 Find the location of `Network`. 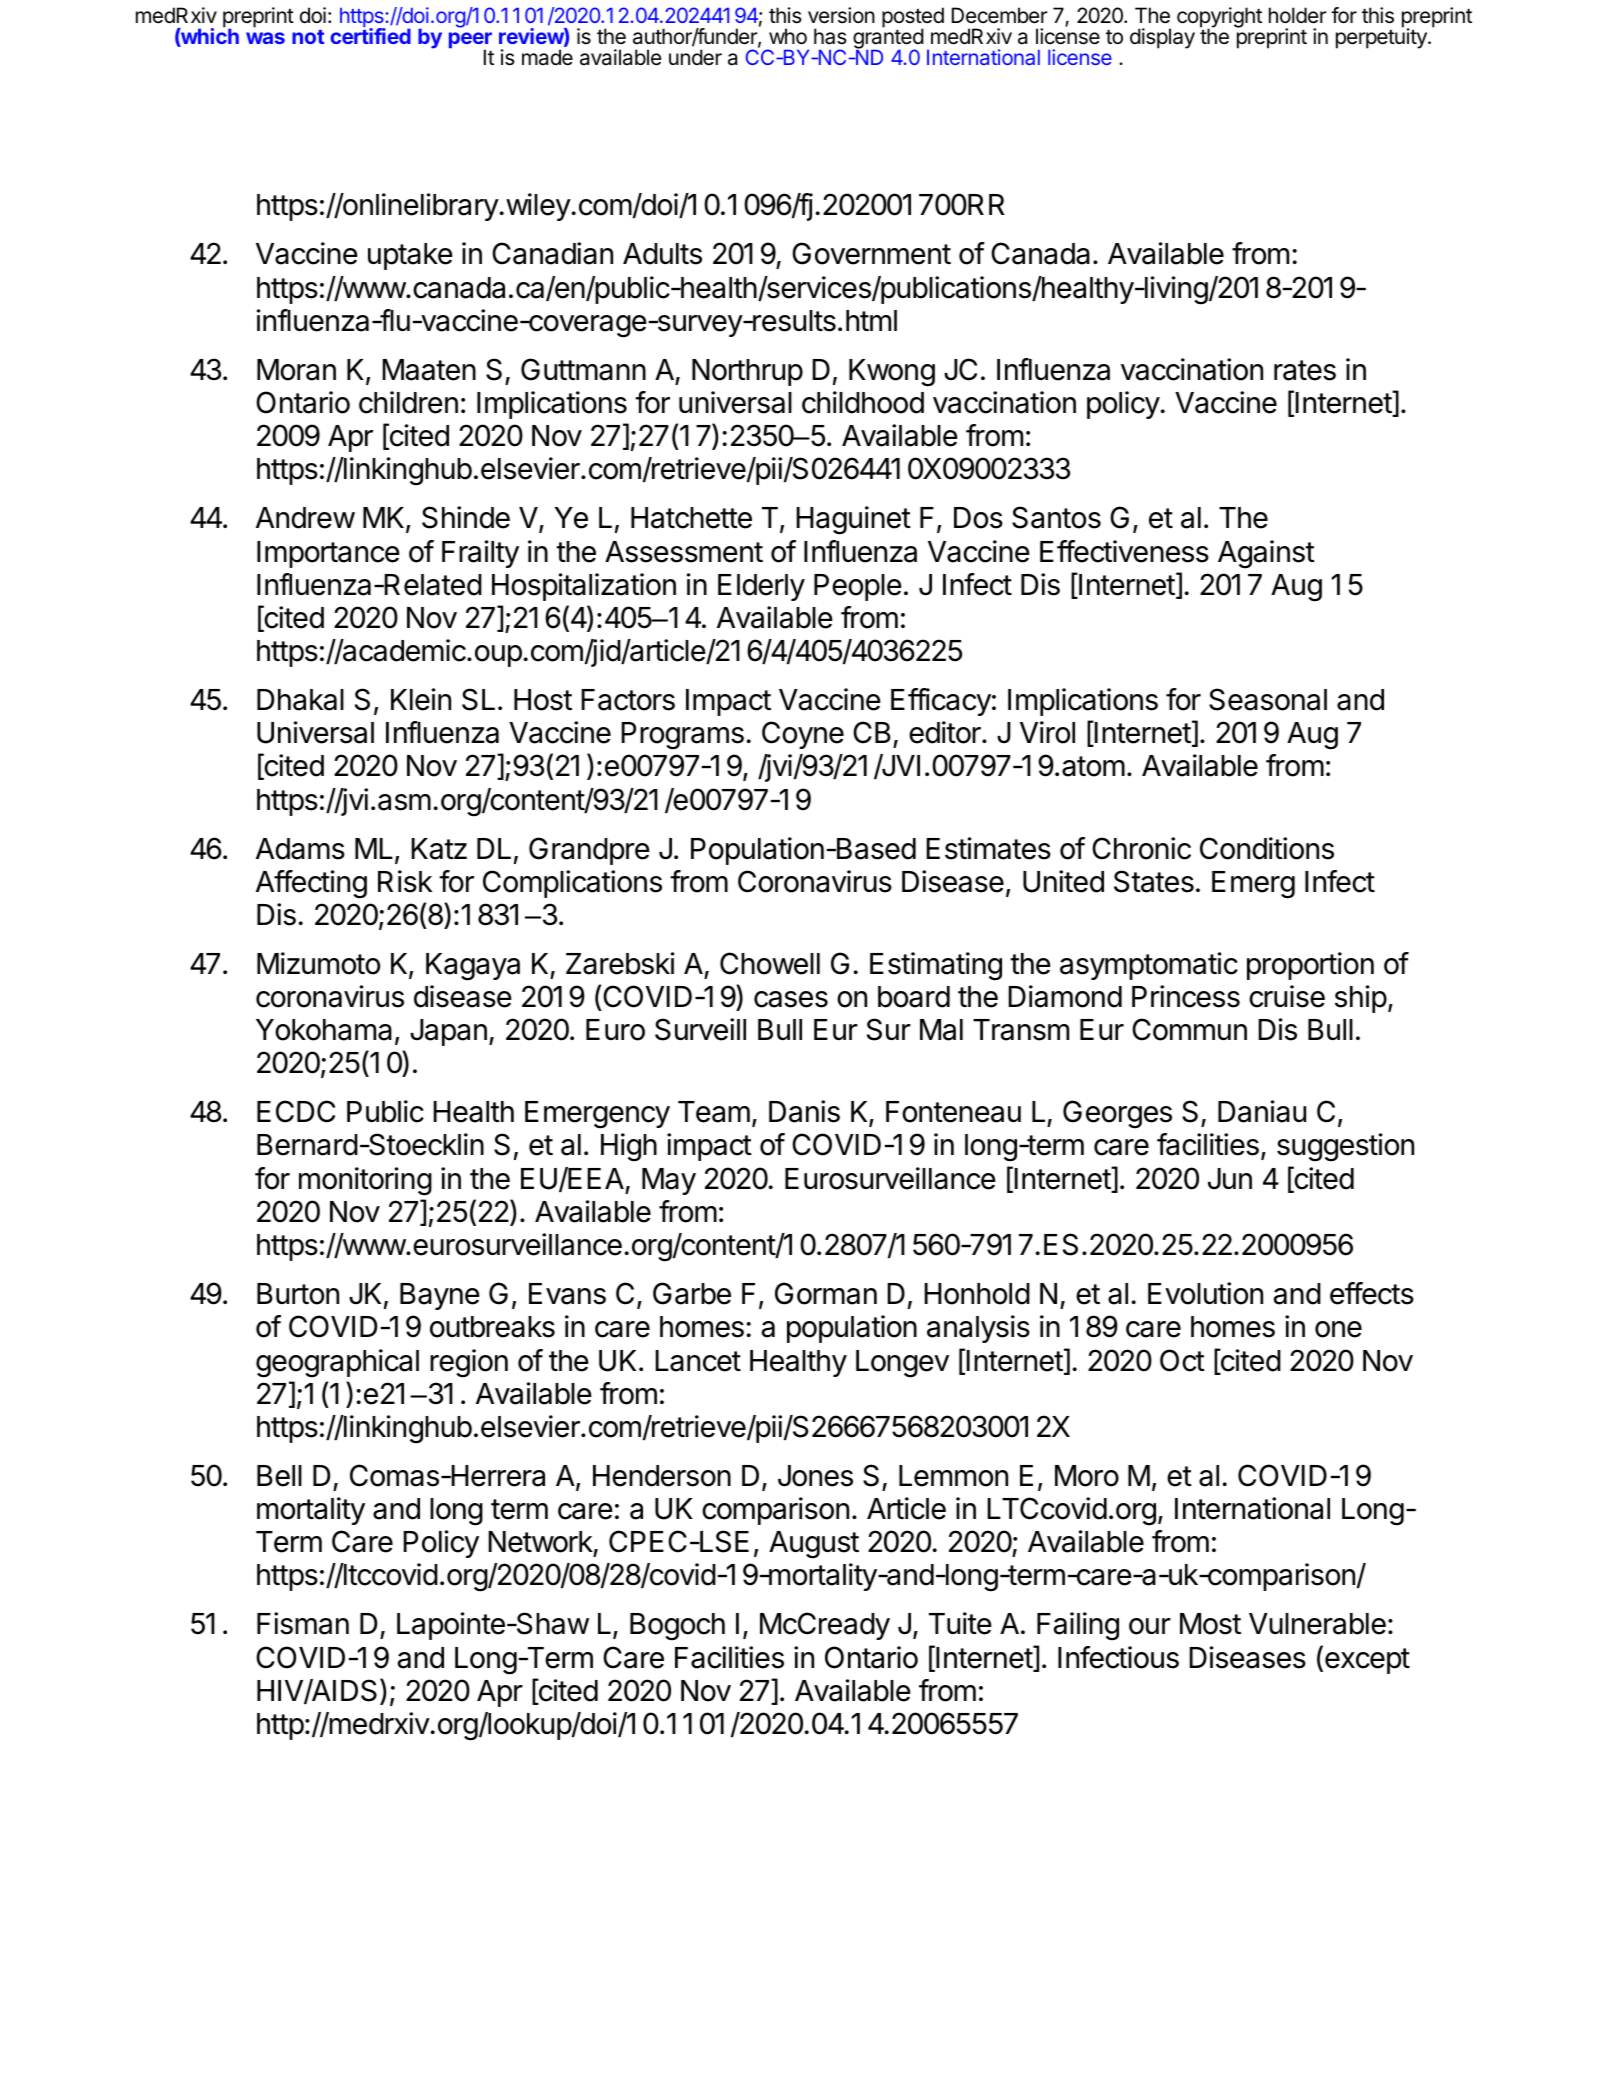

Network is located at coordinates (541, 1543).
